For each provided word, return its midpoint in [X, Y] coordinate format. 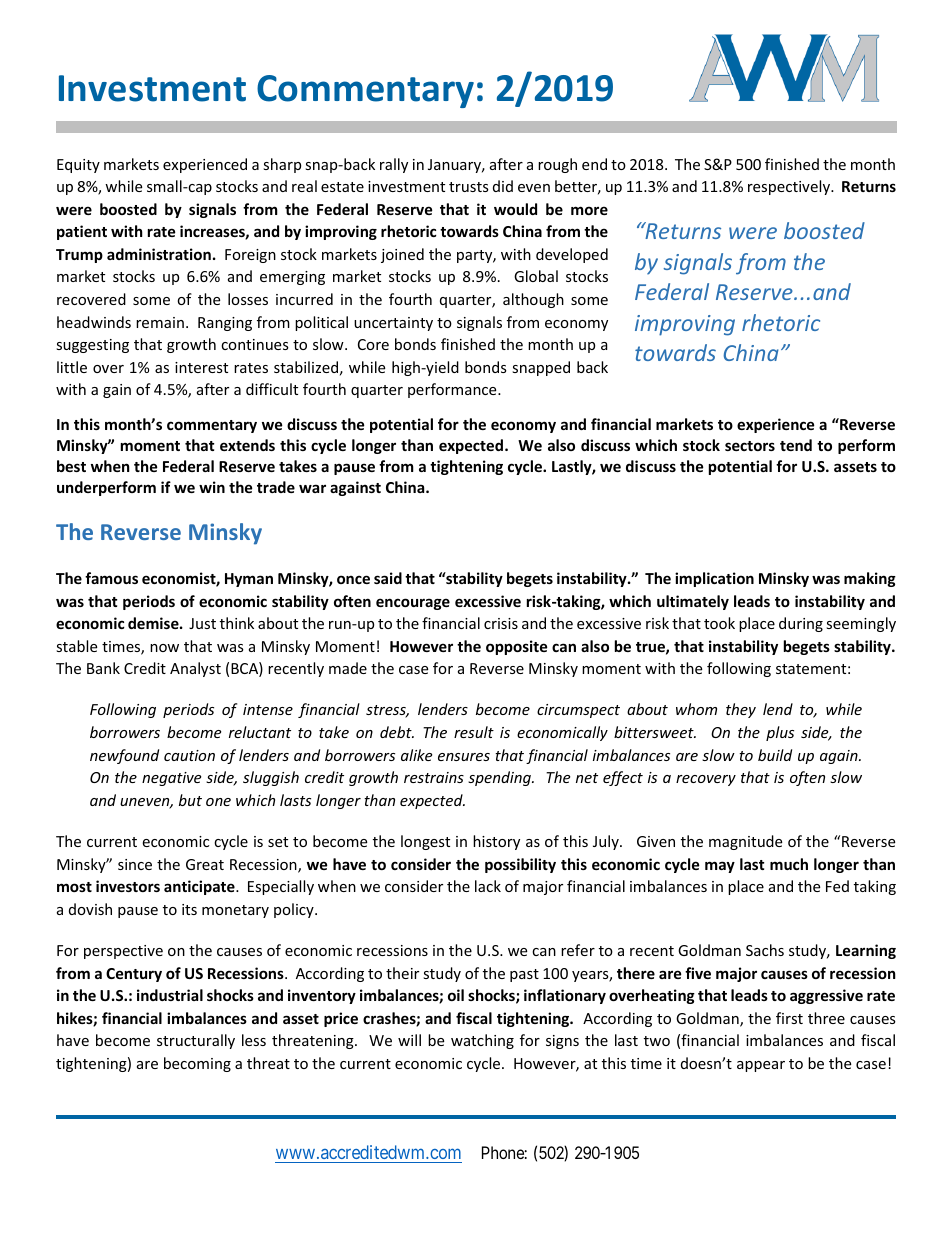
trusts [469, 187]
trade [276, 487]
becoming [197, 1064]
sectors [750, 446]
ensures [464, 757]
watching [482, 1041]
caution [189, 755]
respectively [790, 187]
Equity [78, 166]
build [775, 755]
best [71, 466]
